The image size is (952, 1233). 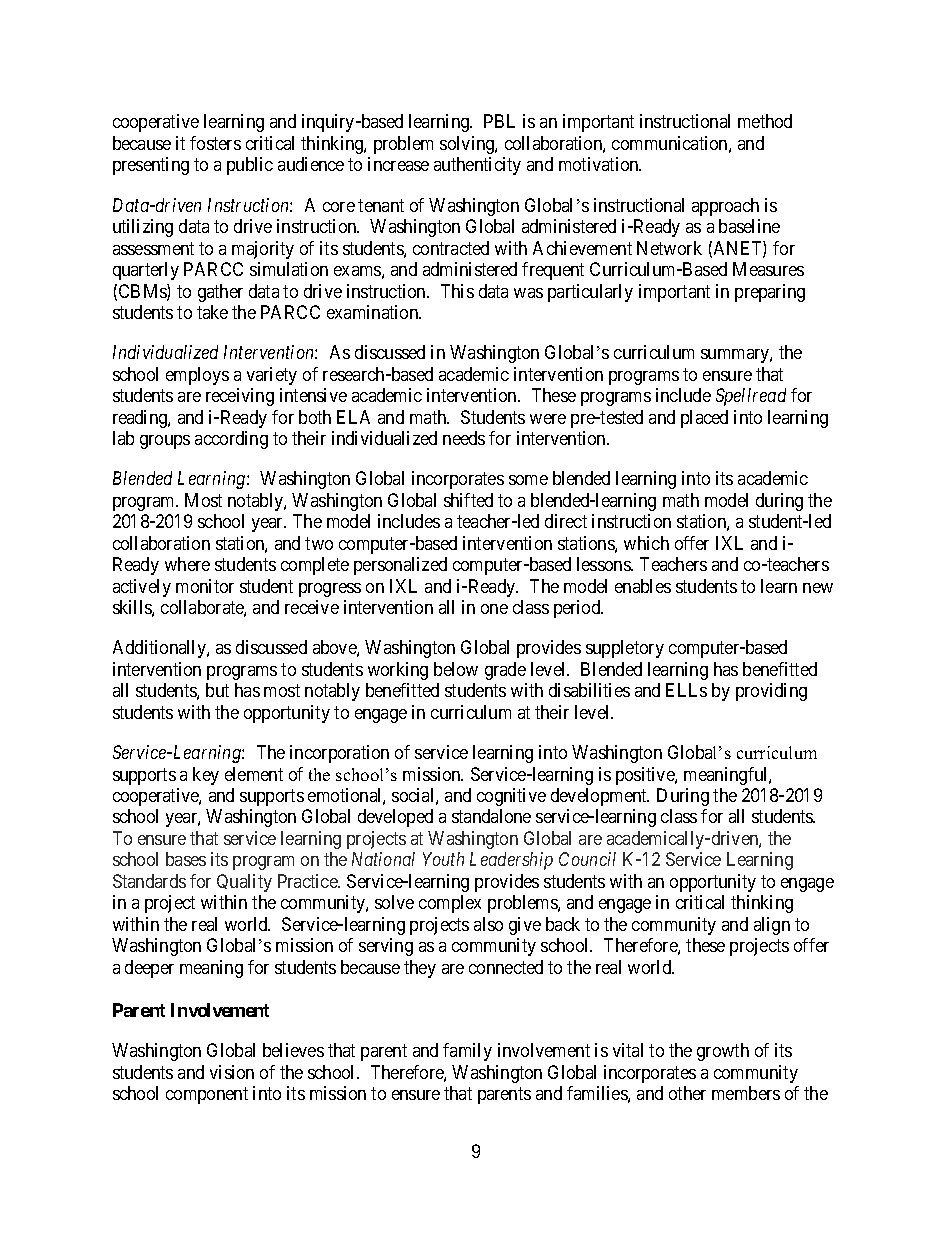 I want to click on method, so click(x=765, y=121).
